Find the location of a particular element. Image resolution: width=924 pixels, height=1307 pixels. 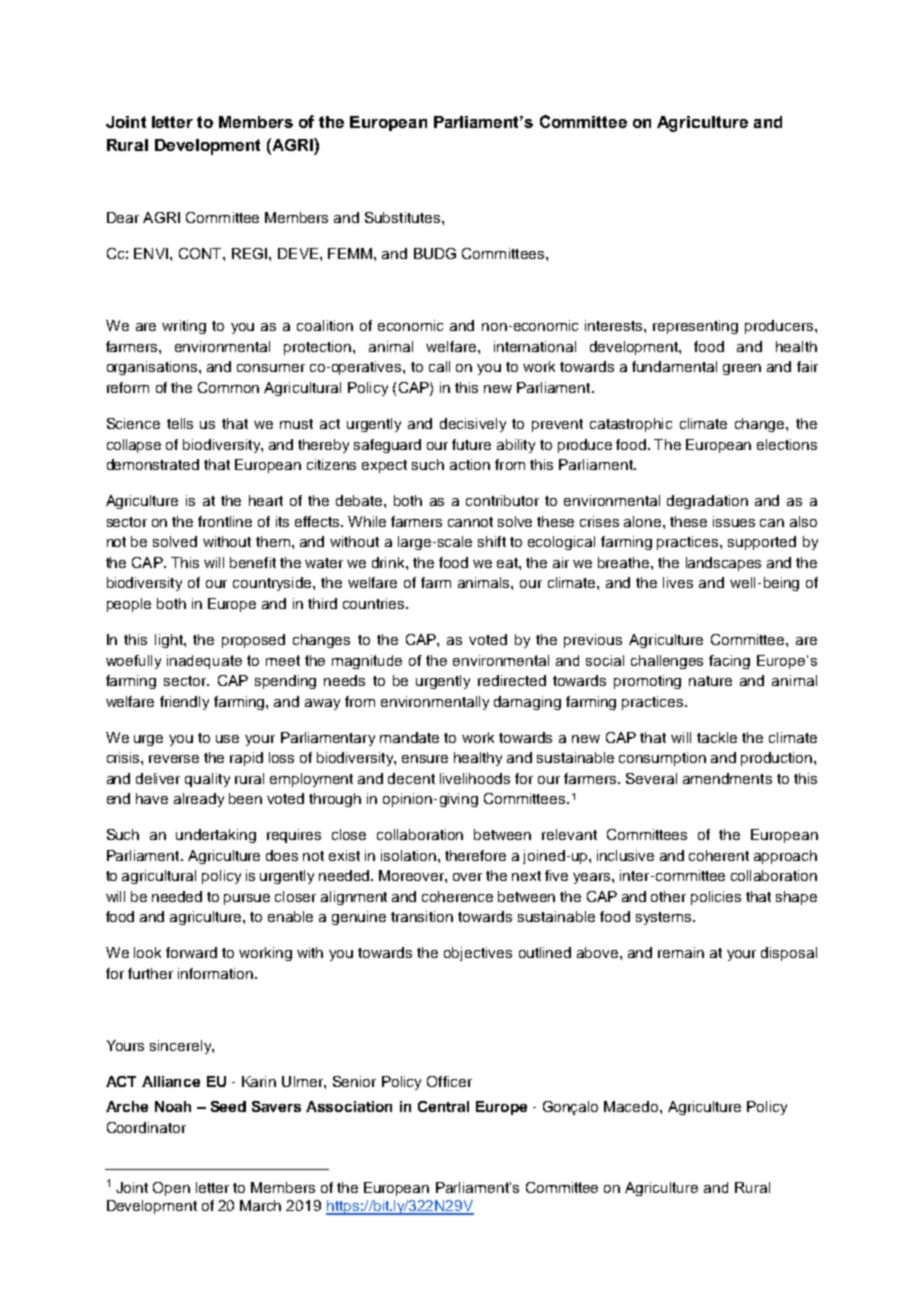

Open is located at coordinates (171, 1189).
